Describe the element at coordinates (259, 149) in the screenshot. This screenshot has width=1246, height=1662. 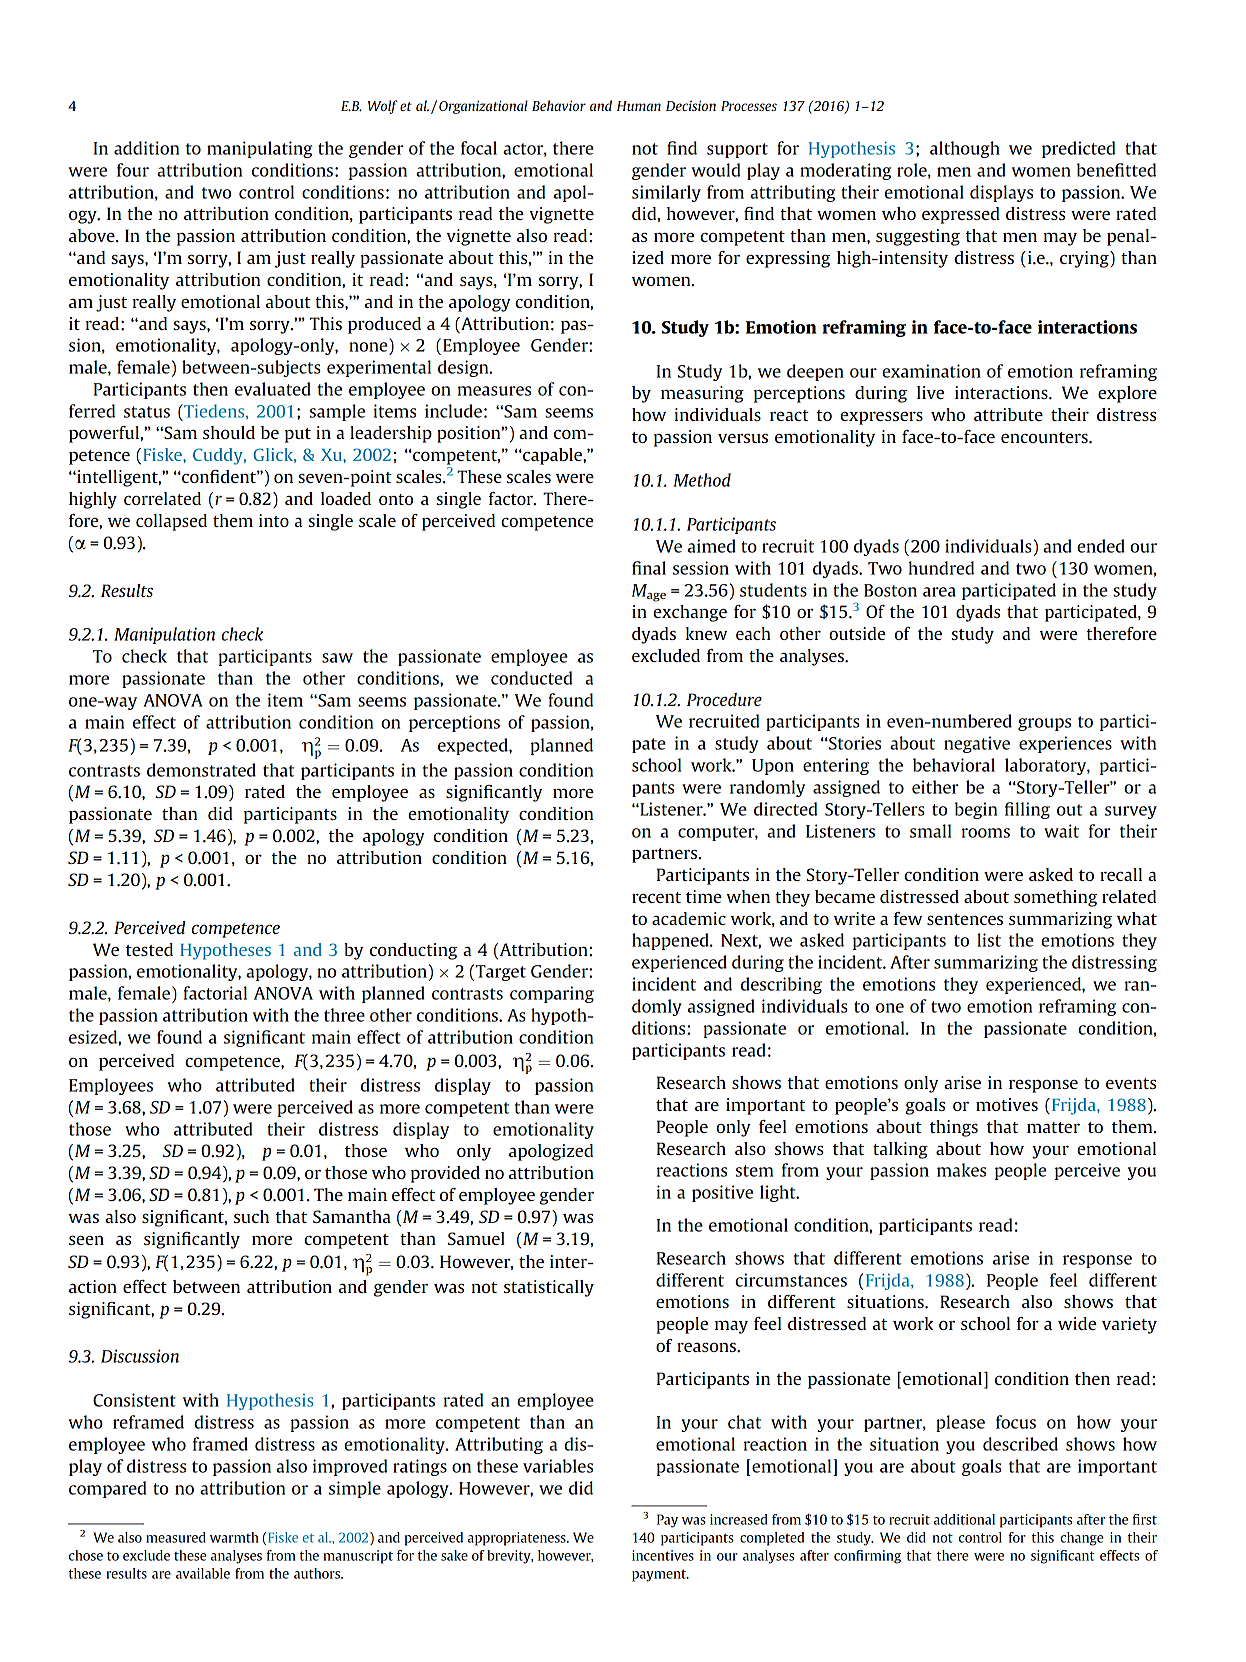
I see `manipulating` at that location.
